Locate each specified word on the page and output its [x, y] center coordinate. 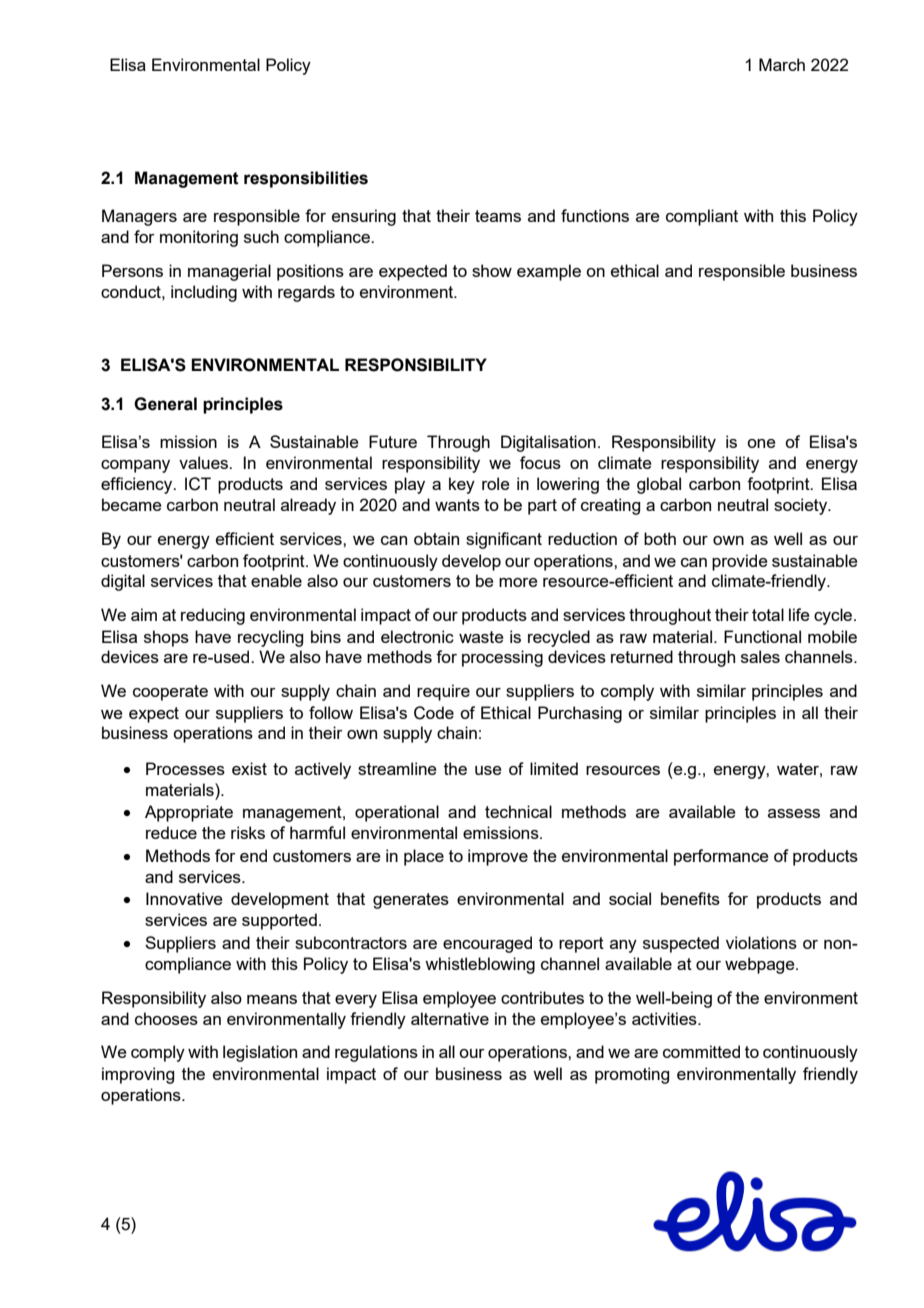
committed [701, 1051]
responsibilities [306, 179]
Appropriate [189, 813]
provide [740, 562]
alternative [450, 1018]
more [518, 582]
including [204, 293]
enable [276, 580]
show [492, 270]
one [761, 443]
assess [794, 813]
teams [498, 216]
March [782, 64]
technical [518, 811]
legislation [260, 1053]
